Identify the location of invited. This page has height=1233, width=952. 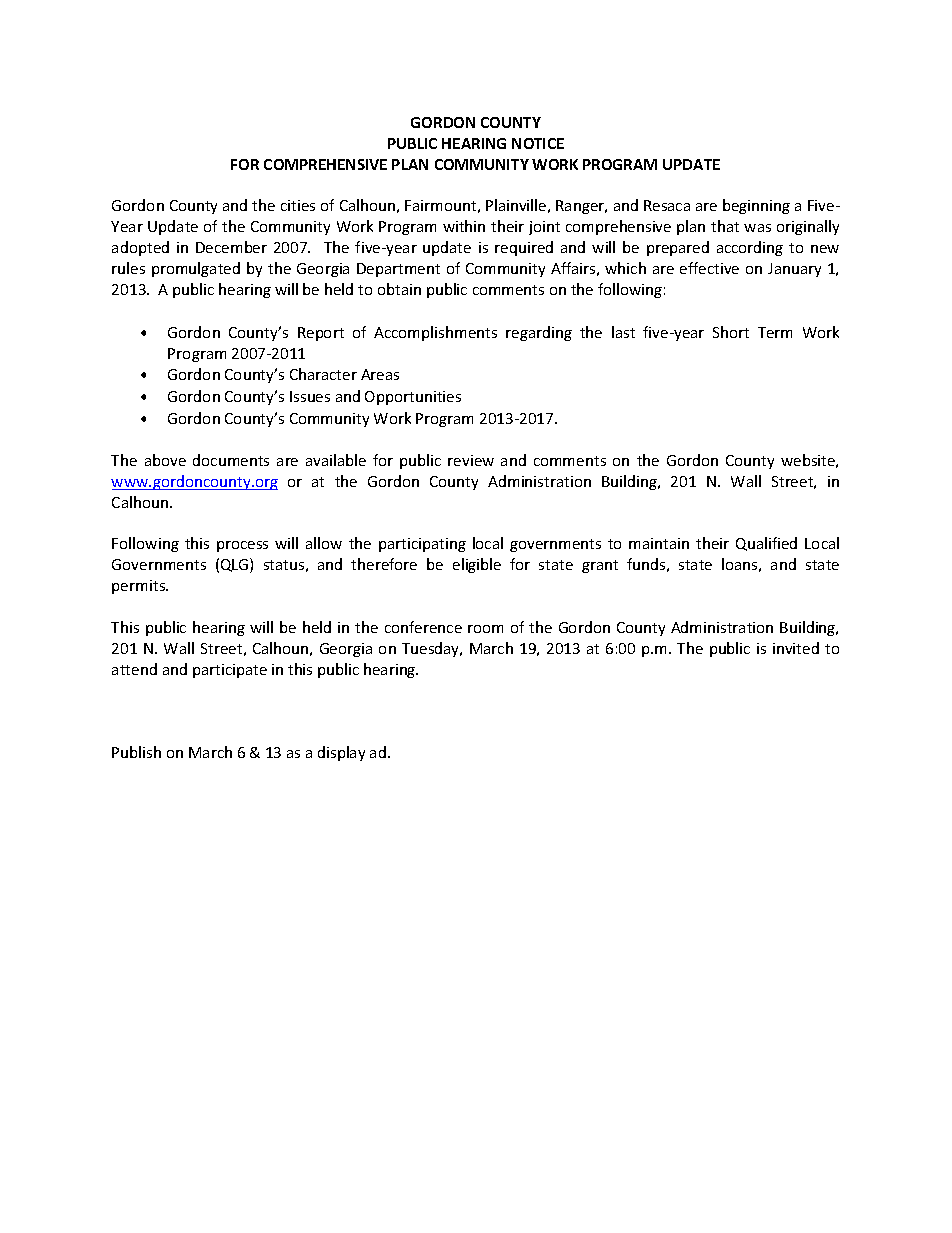
(796, 648).
